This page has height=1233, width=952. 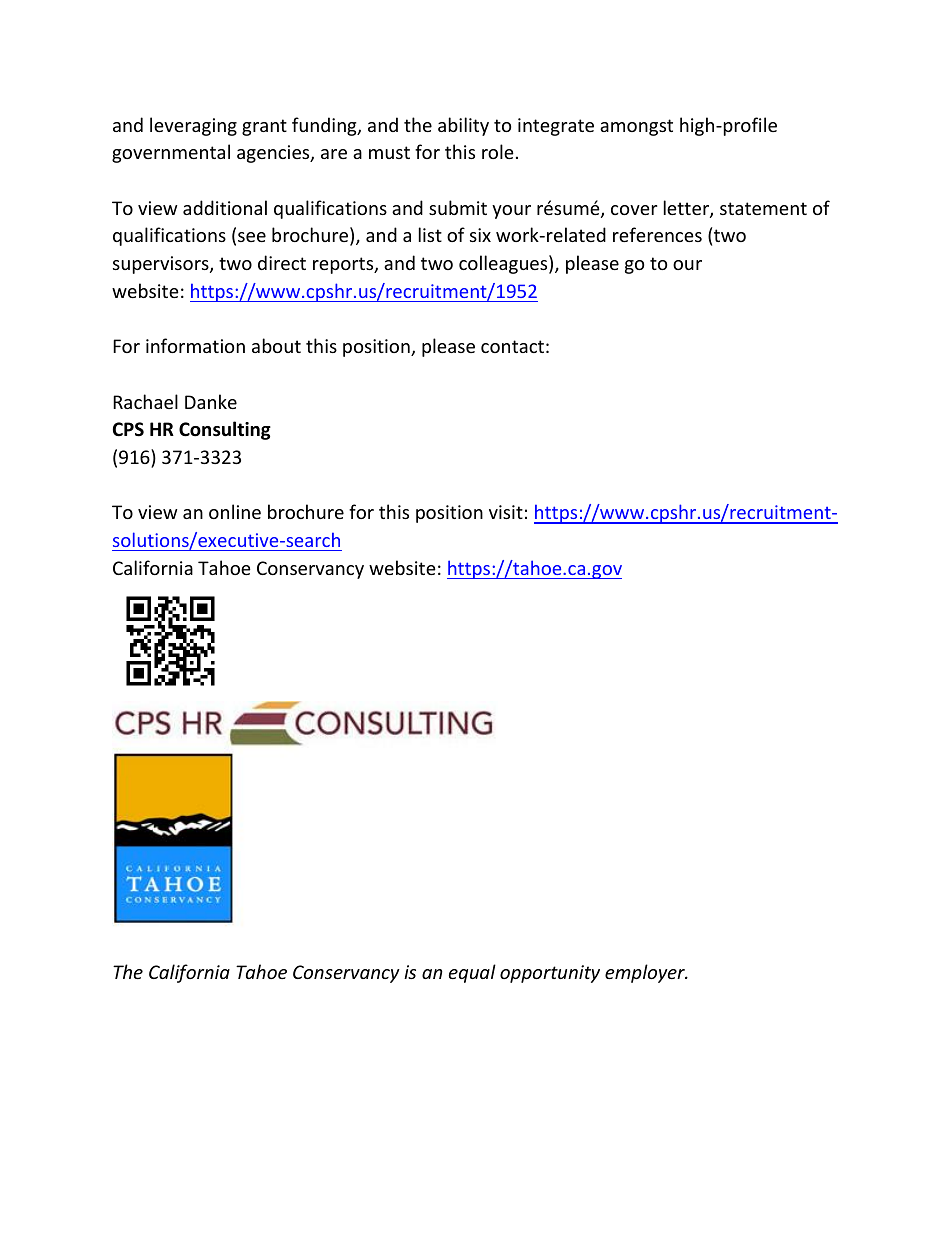 What do you see at coordinates (463, 126) in the page?
I see `ability` at bounding box center [463, 126].
